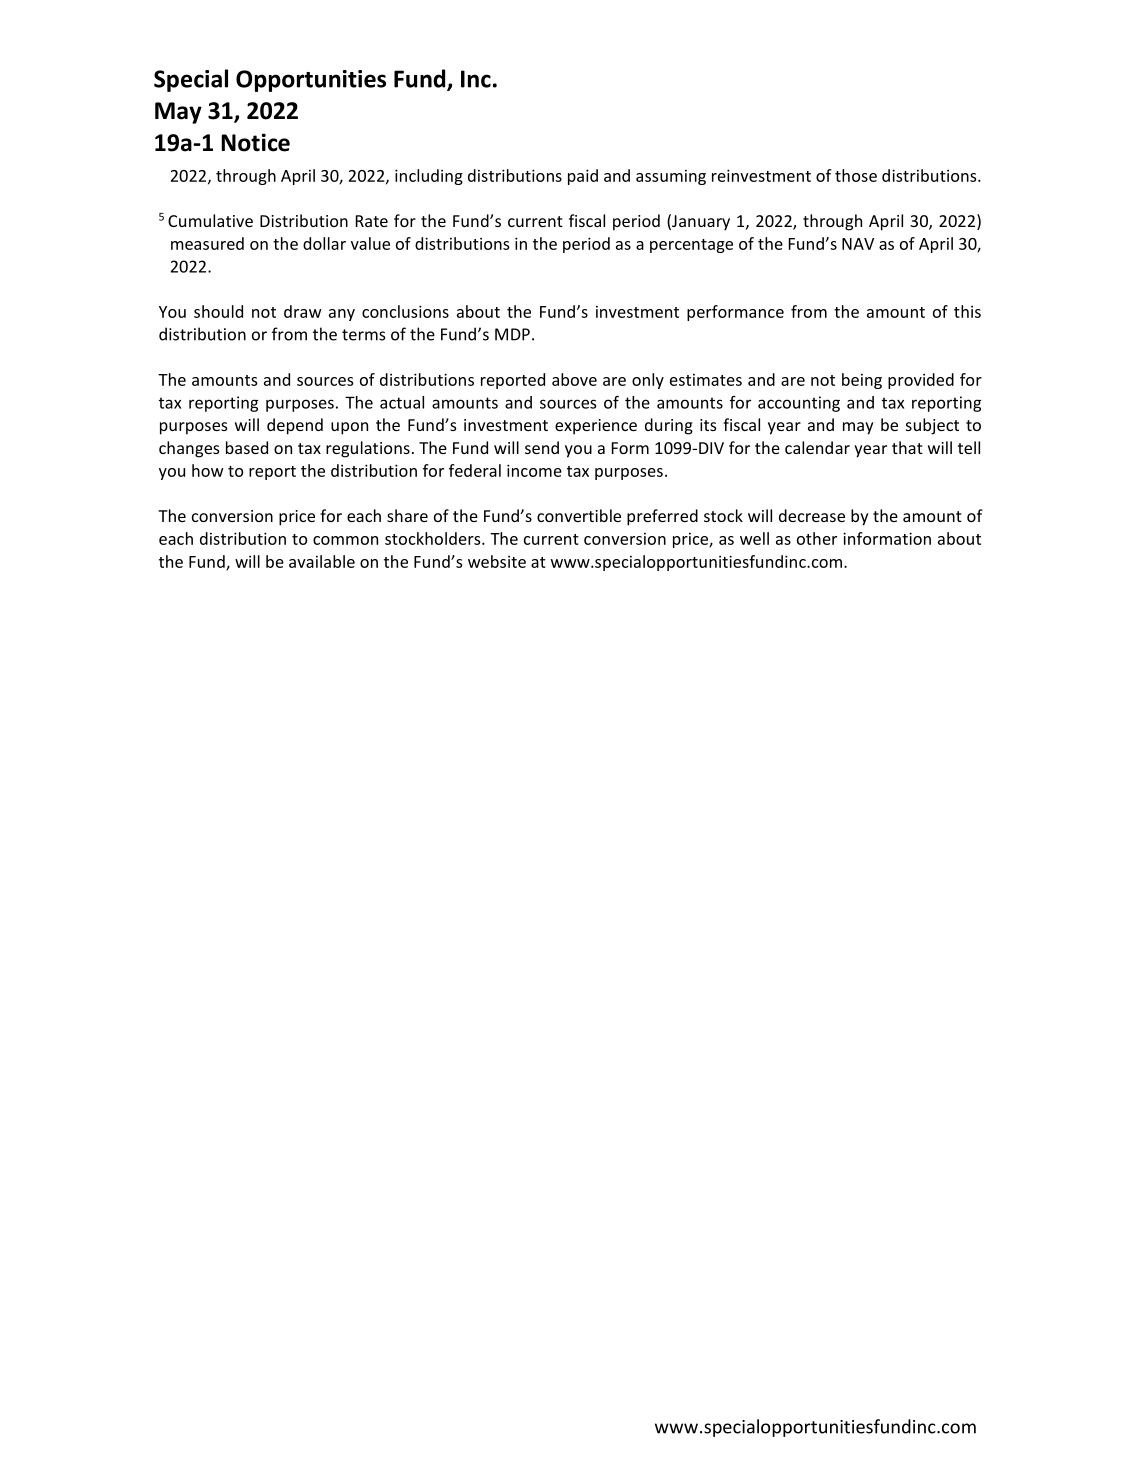 Image resolution: width=1140 pixels, height=1475 pixels. I want to click on NAV, so click(858, 244).
